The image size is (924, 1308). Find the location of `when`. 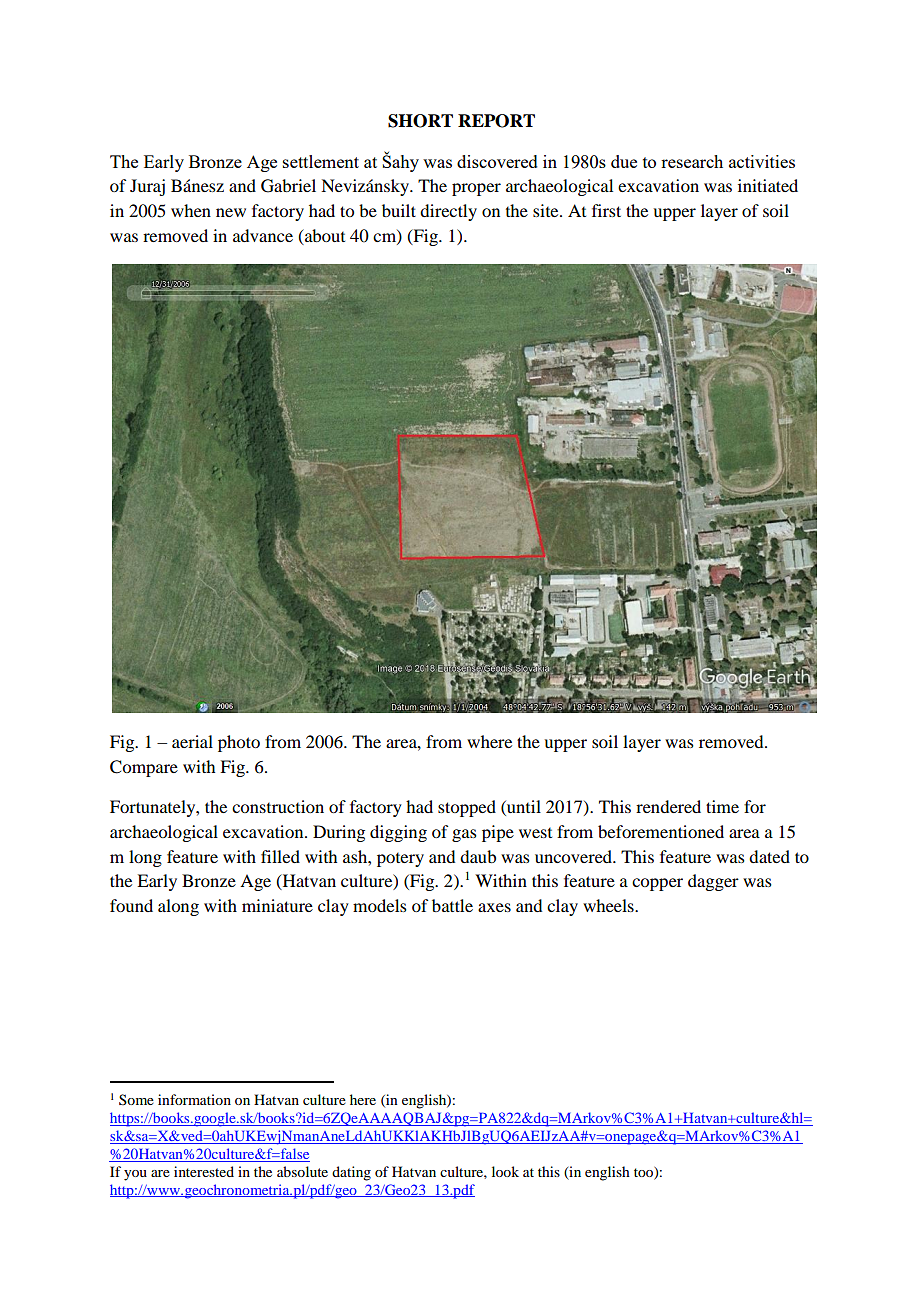

when is located at coordinates (191, 210).
